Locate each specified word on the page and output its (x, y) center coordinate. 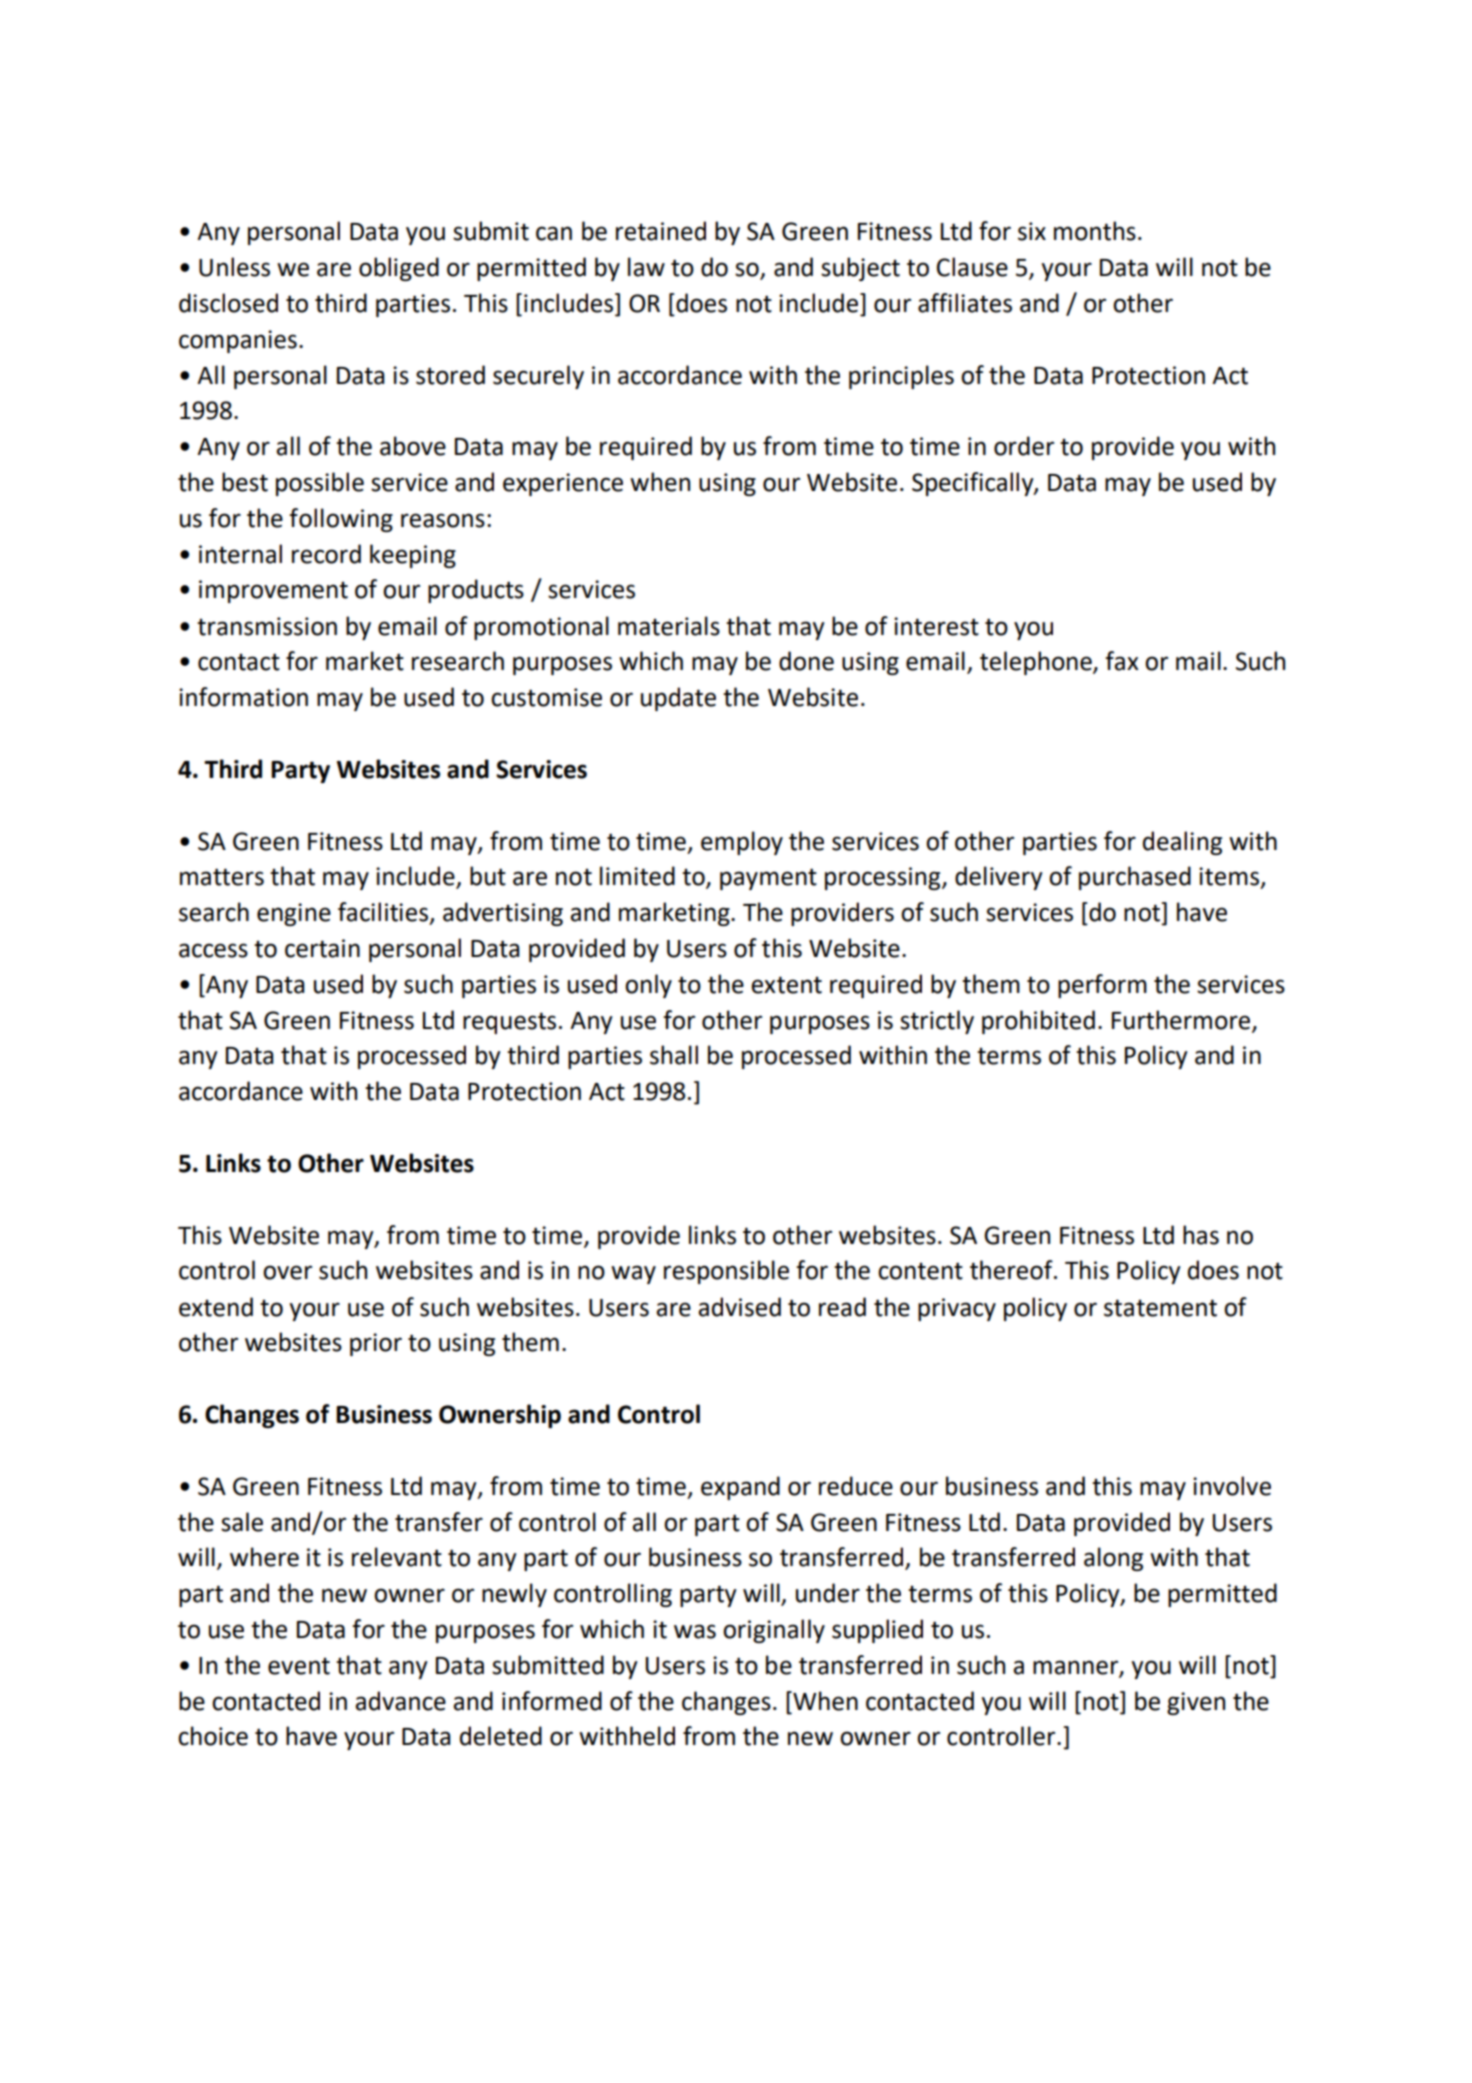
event (299, 1666)
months (1095, 231)
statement (1160, 1308)
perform (1102, 986)
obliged (399, 269)
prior (376, 1344)
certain (322, 948)
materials (669, 626)
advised (739, 1307)
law (646, 267)
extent (786, 985)
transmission (267, 626)
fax (1122, 661)
